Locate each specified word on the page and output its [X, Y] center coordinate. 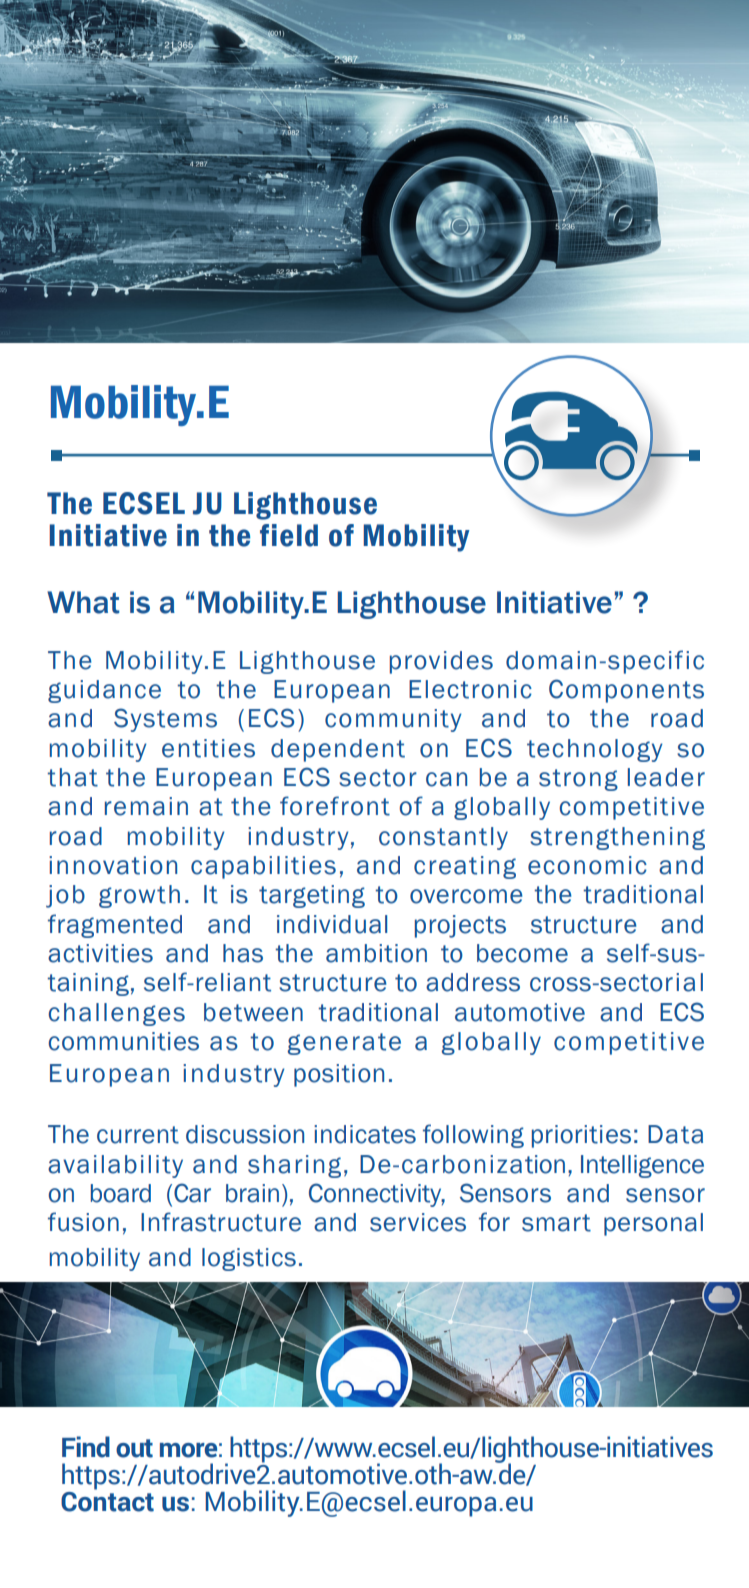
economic [587, 865]
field [289, 535]
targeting [312, 896]
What [83, 602]
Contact [107, 1500]
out [134, 1448]
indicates [365, 1134]
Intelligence [642, 1166]
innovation [113, 865]
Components [626, 691]
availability [115, 1166]
